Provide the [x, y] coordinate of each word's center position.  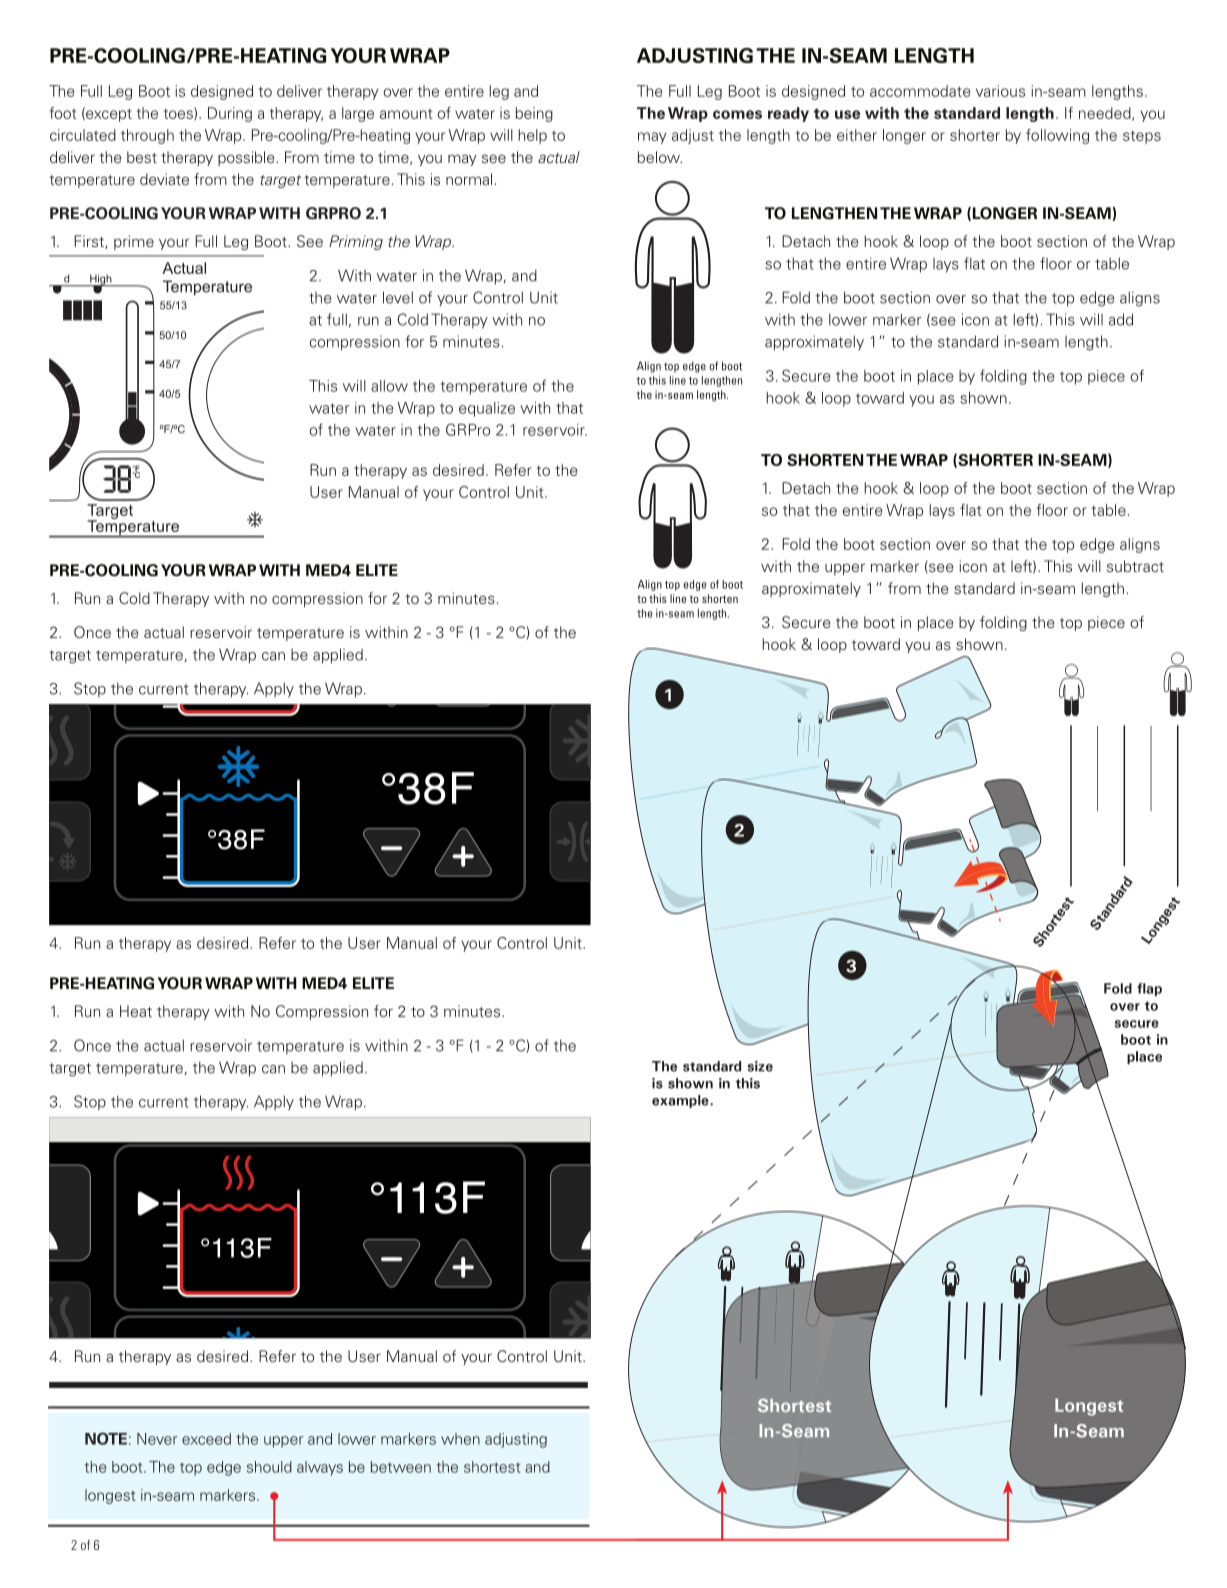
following [1057, 136]
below [660, 157]
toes [179, 113]
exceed [206, 1439]
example [681, 1101]
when [460, 1439]
